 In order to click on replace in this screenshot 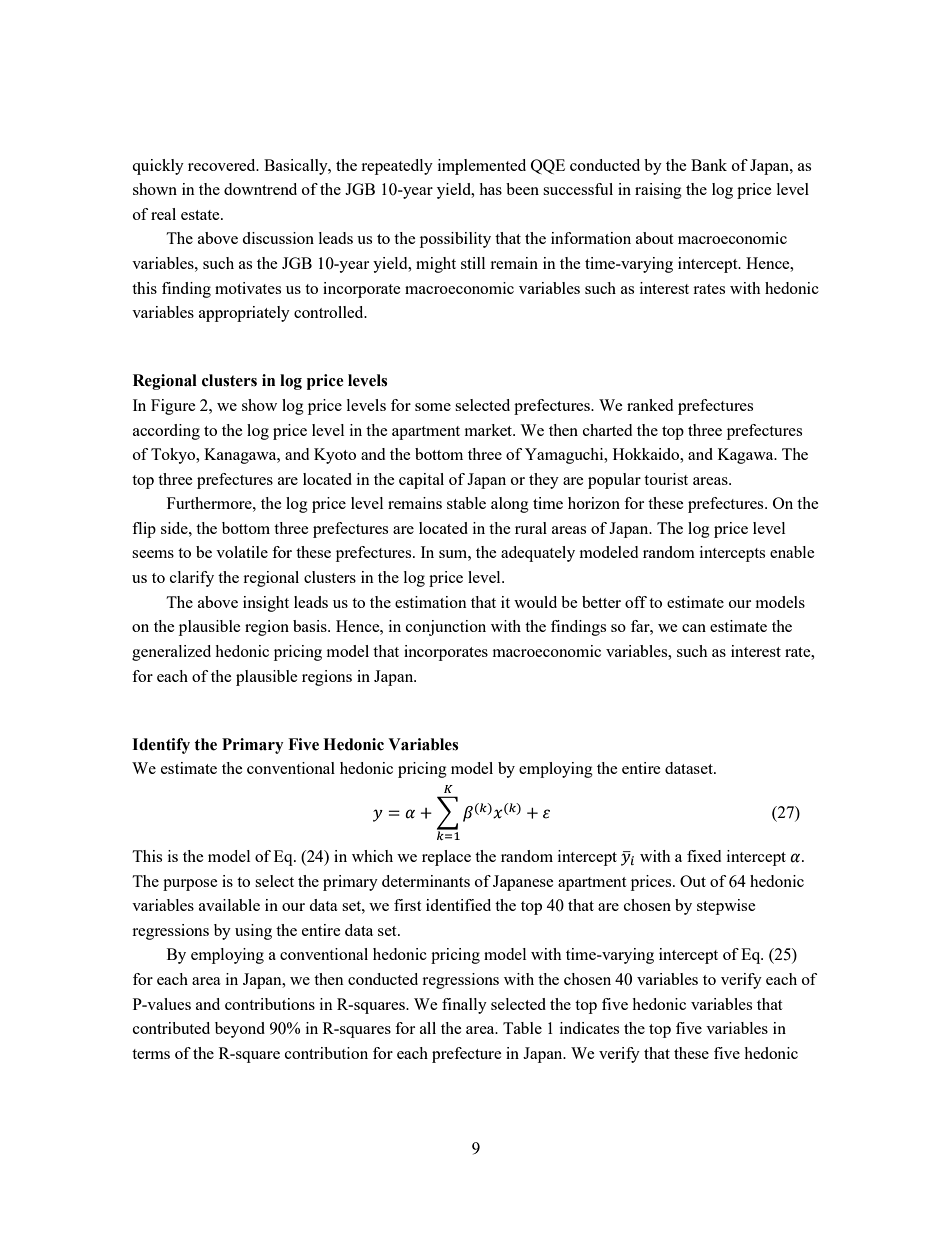, I will do `click(446, 858)`.
